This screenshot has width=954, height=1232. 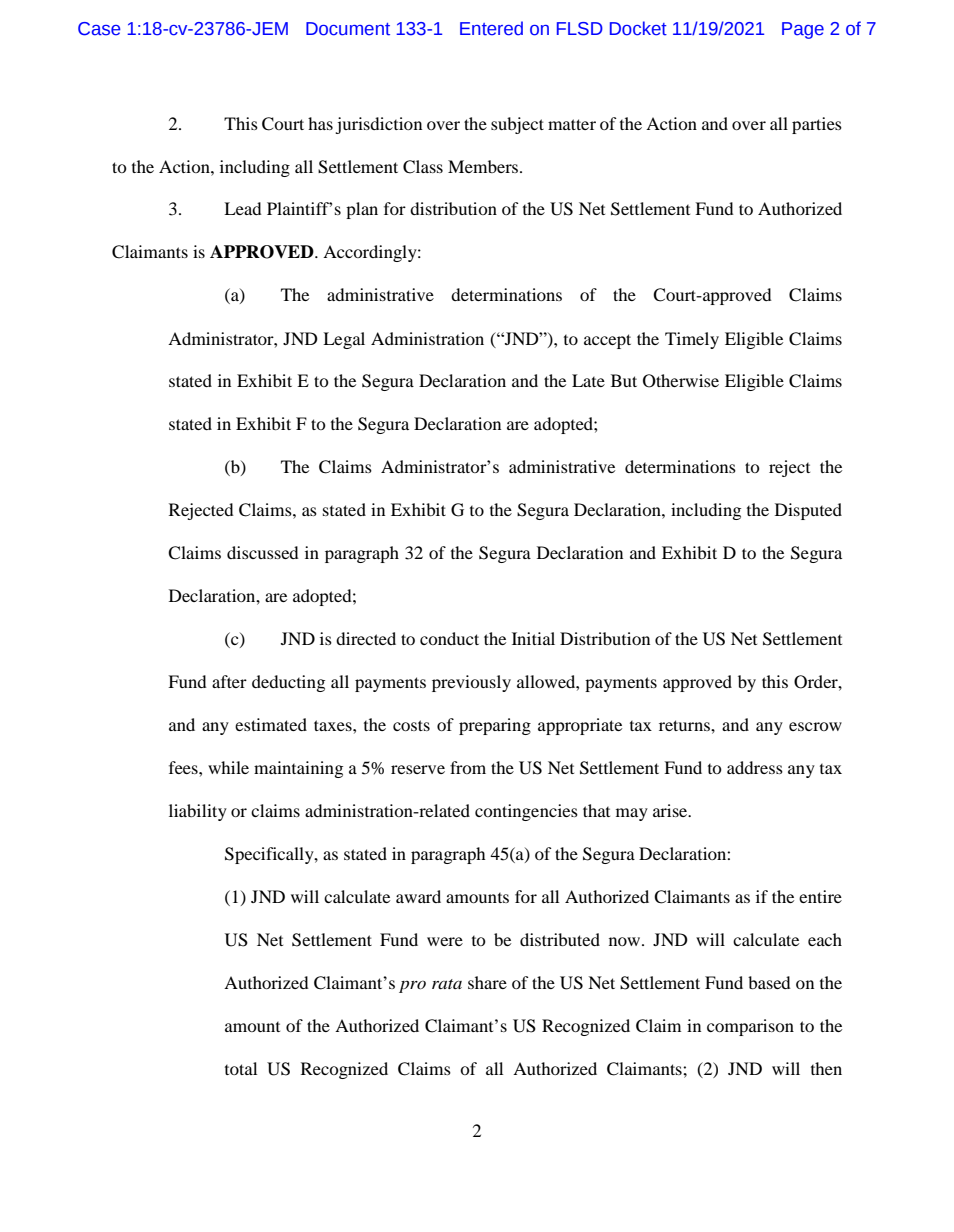 What do you see at coordinates (263, 552) in the screenshot?
I see `discussed` at bounding box center [263, 552].
